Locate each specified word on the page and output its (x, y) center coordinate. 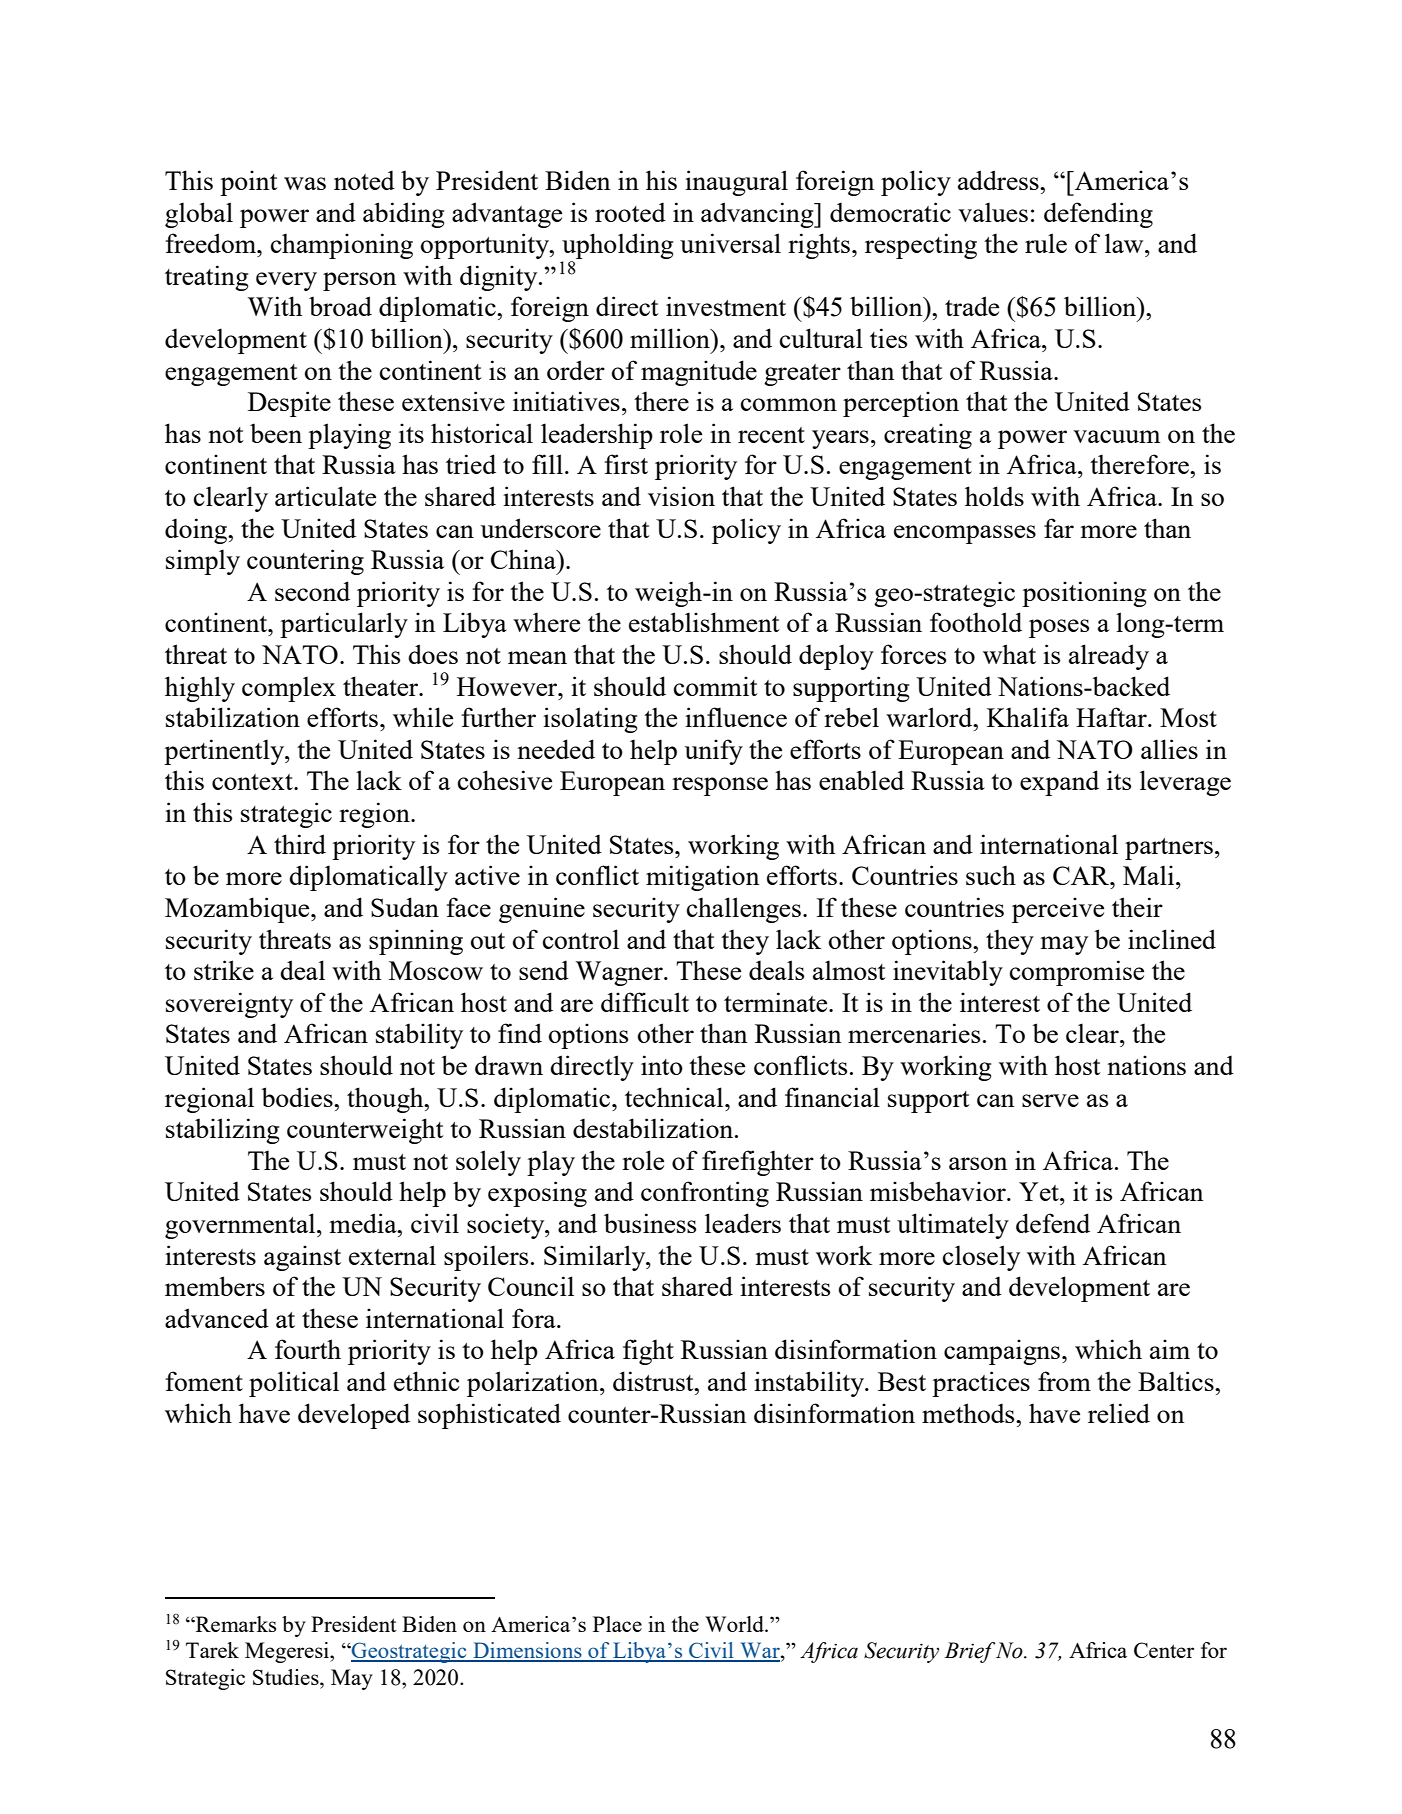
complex (289, 689)
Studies (287, 1677)
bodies (298, 1097)
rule (1046, 243)
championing (342, 246)
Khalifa (1028, 717)
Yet (1040, 1191)
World (735, 1624)
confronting (705, 1194)
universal (730, 243)
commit (715, 686)
